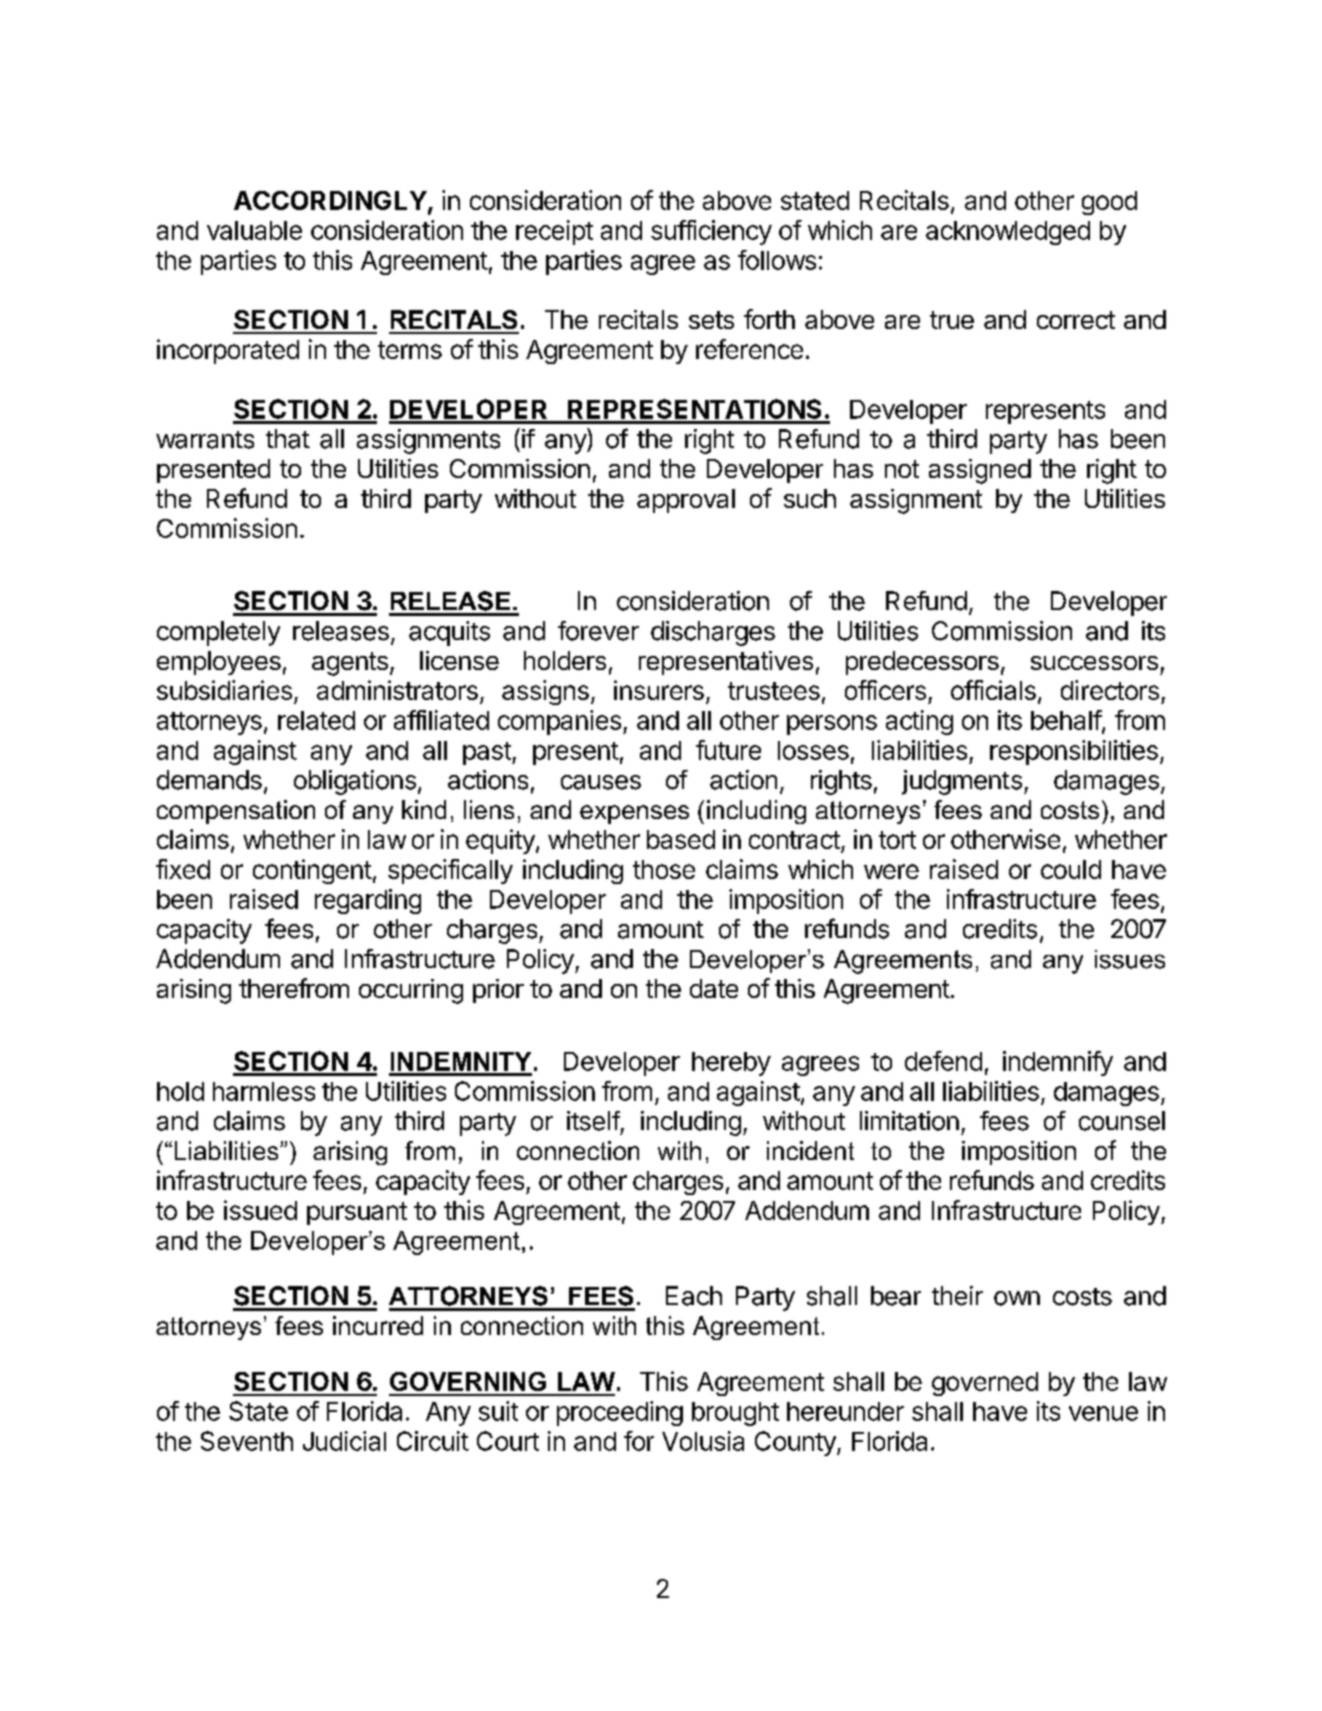  Describe the element at coordinates (620, 1413) in the screenshot. I see `proceeding` at that location.
